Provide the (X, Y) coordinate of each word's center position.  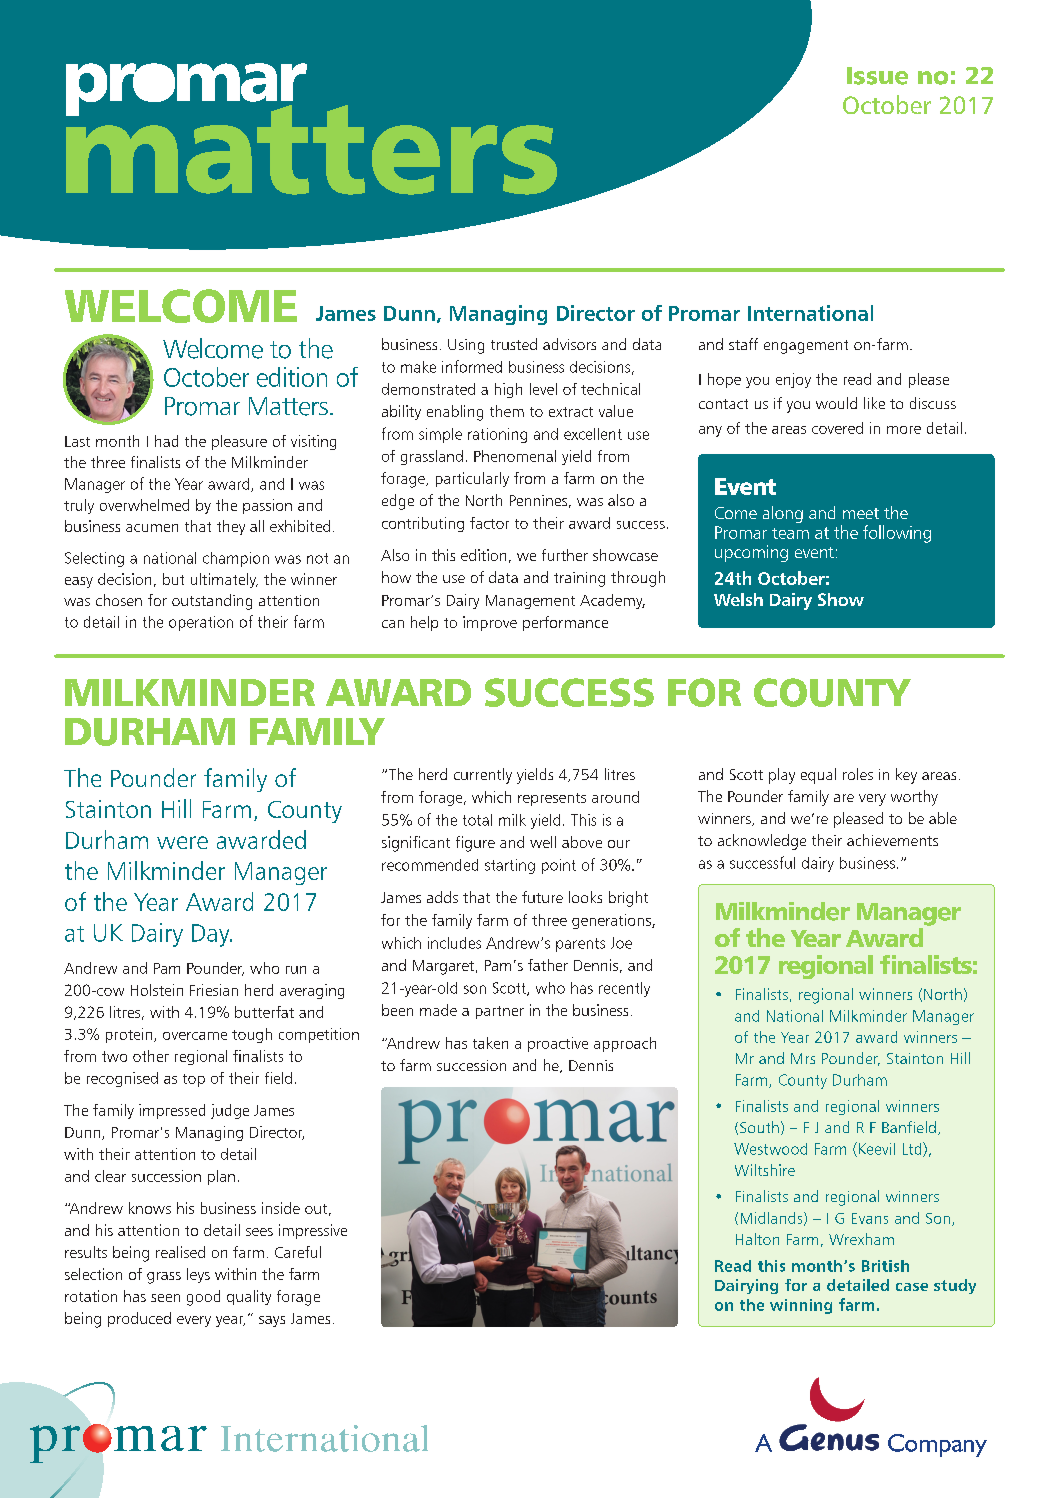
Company (937, 1445)
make (418, 367)
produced (139, 1319)
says (272, 1321)
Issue (877, 76)
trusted (514, 344)
